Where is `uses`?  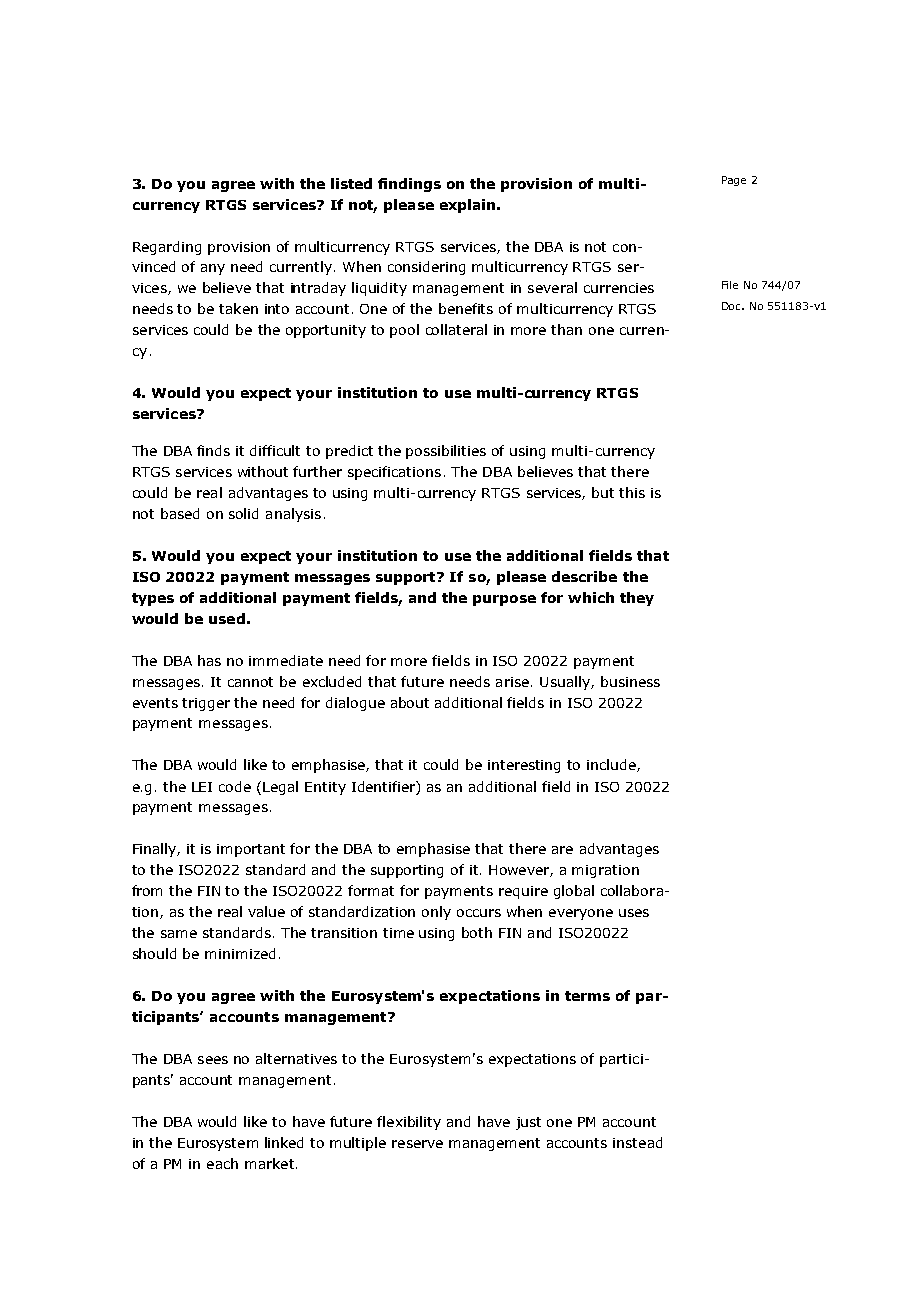 uses is located at coordinates (634, 913).
